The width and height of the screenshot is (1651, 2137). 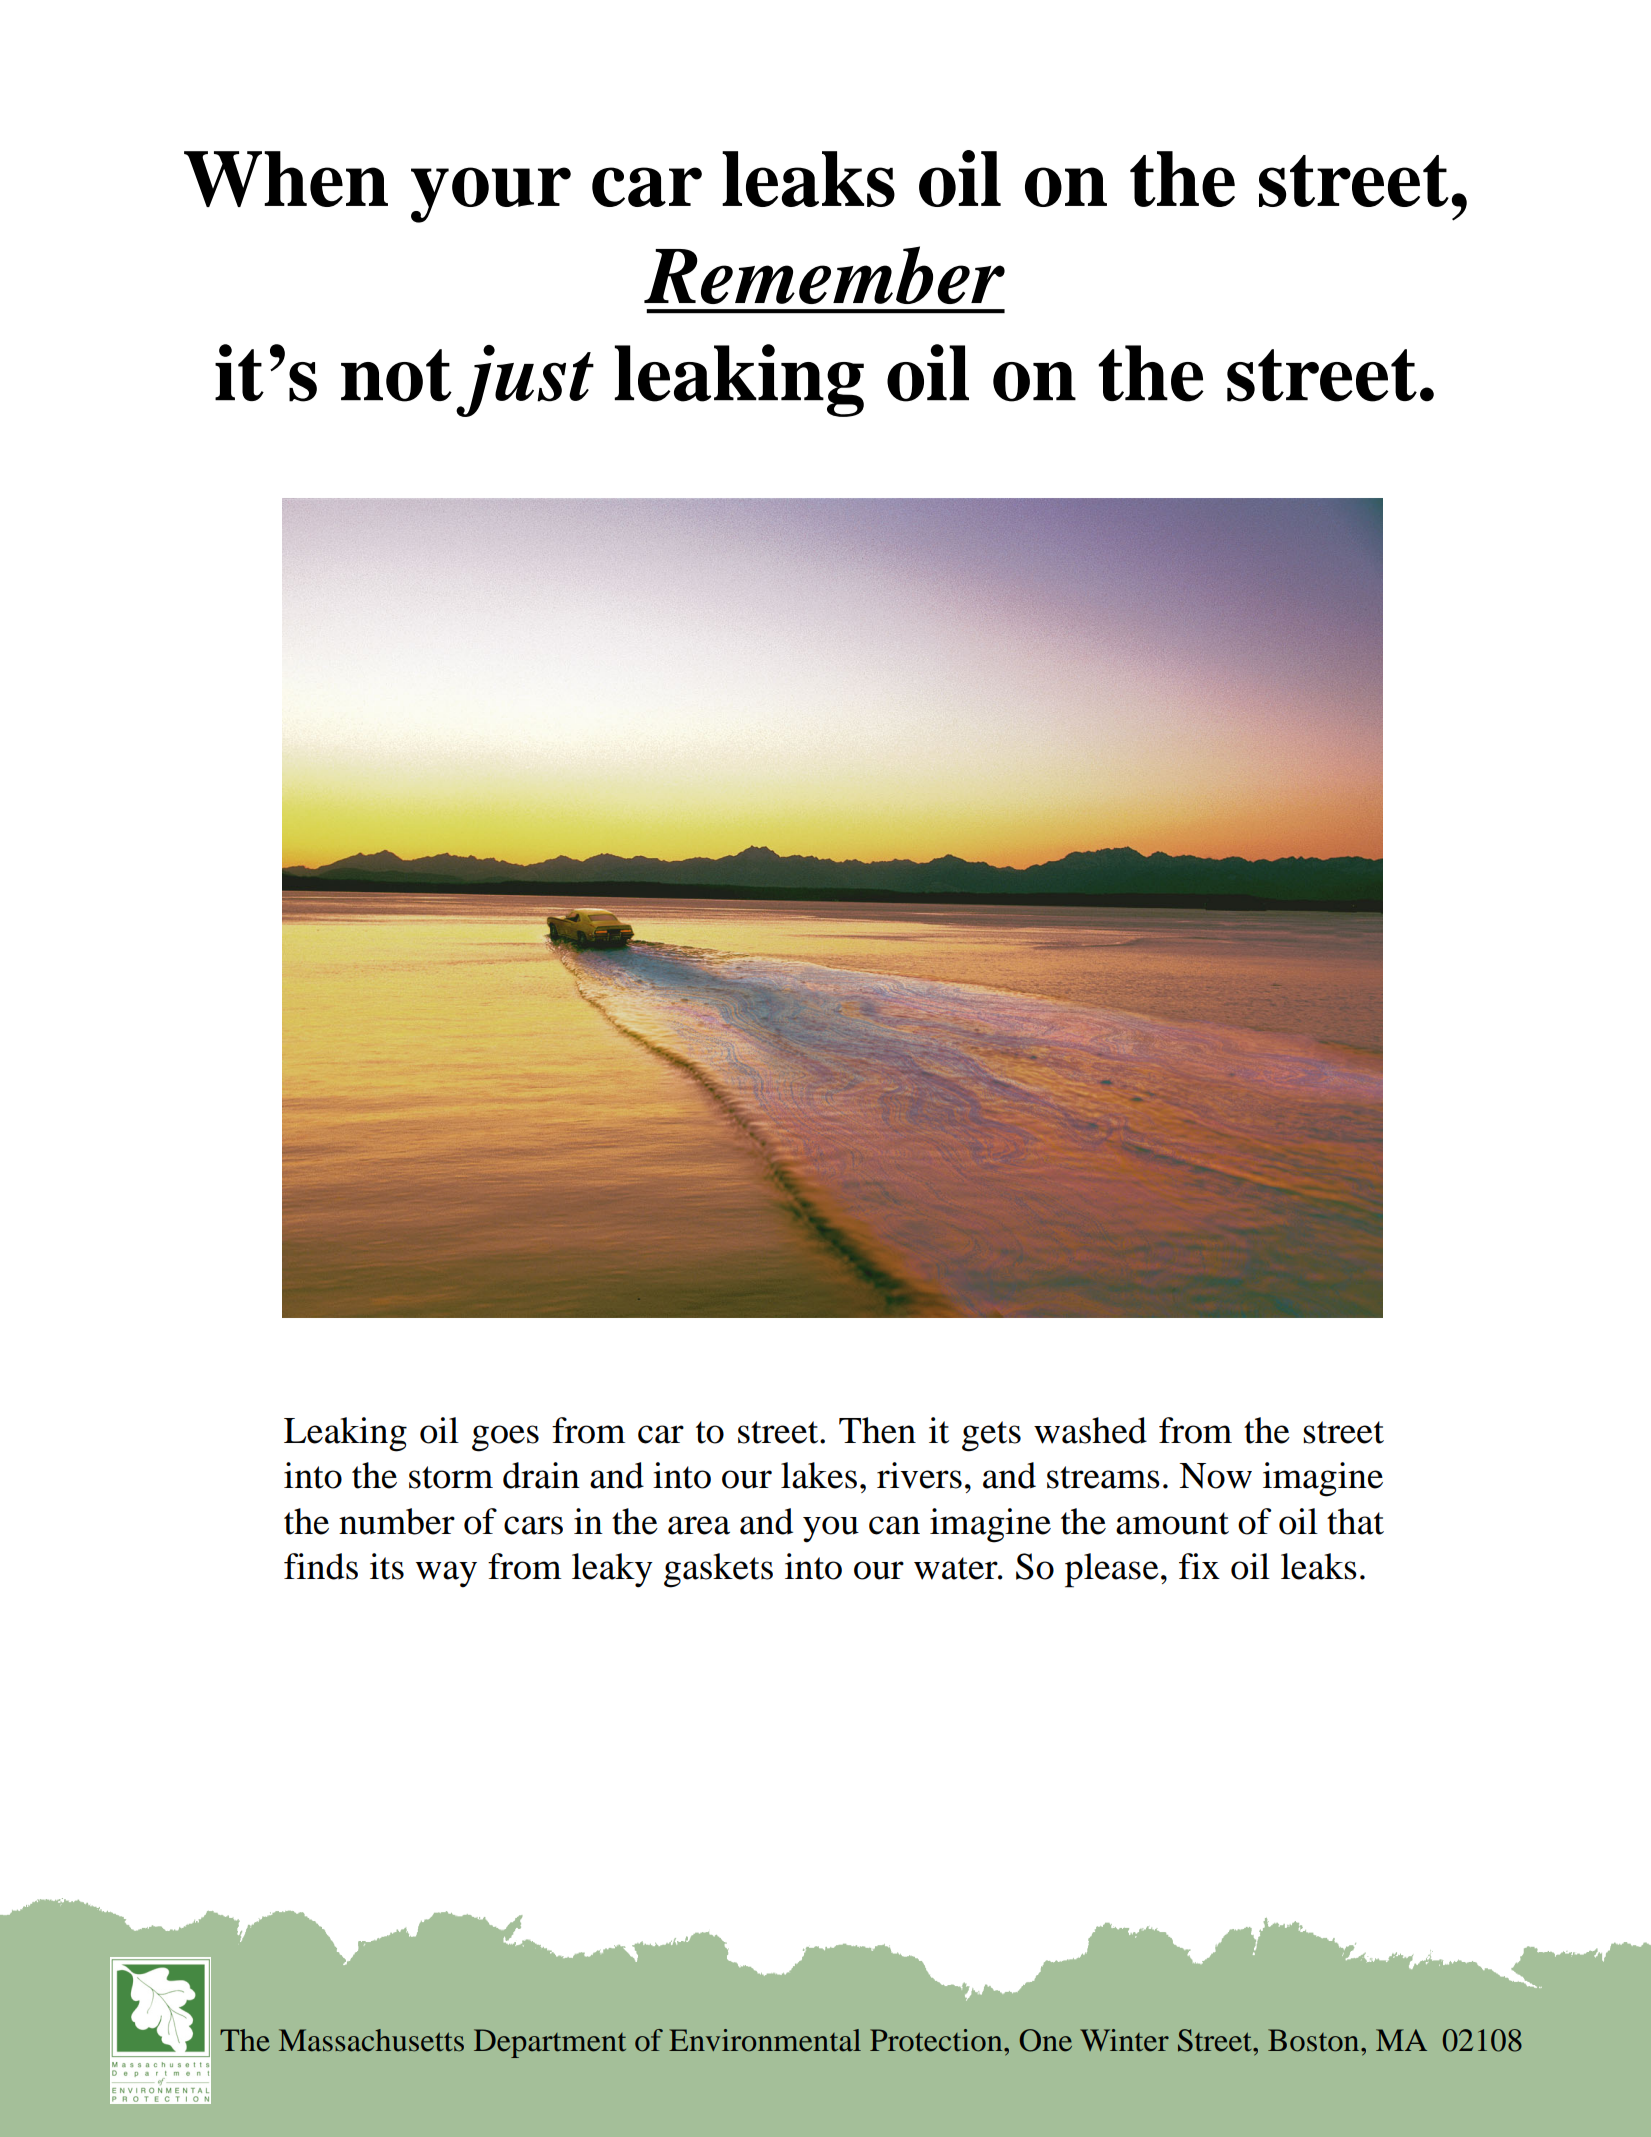 What do you see at coordinates (877, 1430) in the screenshot?
I see `Then` at bounding box center [877, 1430].
